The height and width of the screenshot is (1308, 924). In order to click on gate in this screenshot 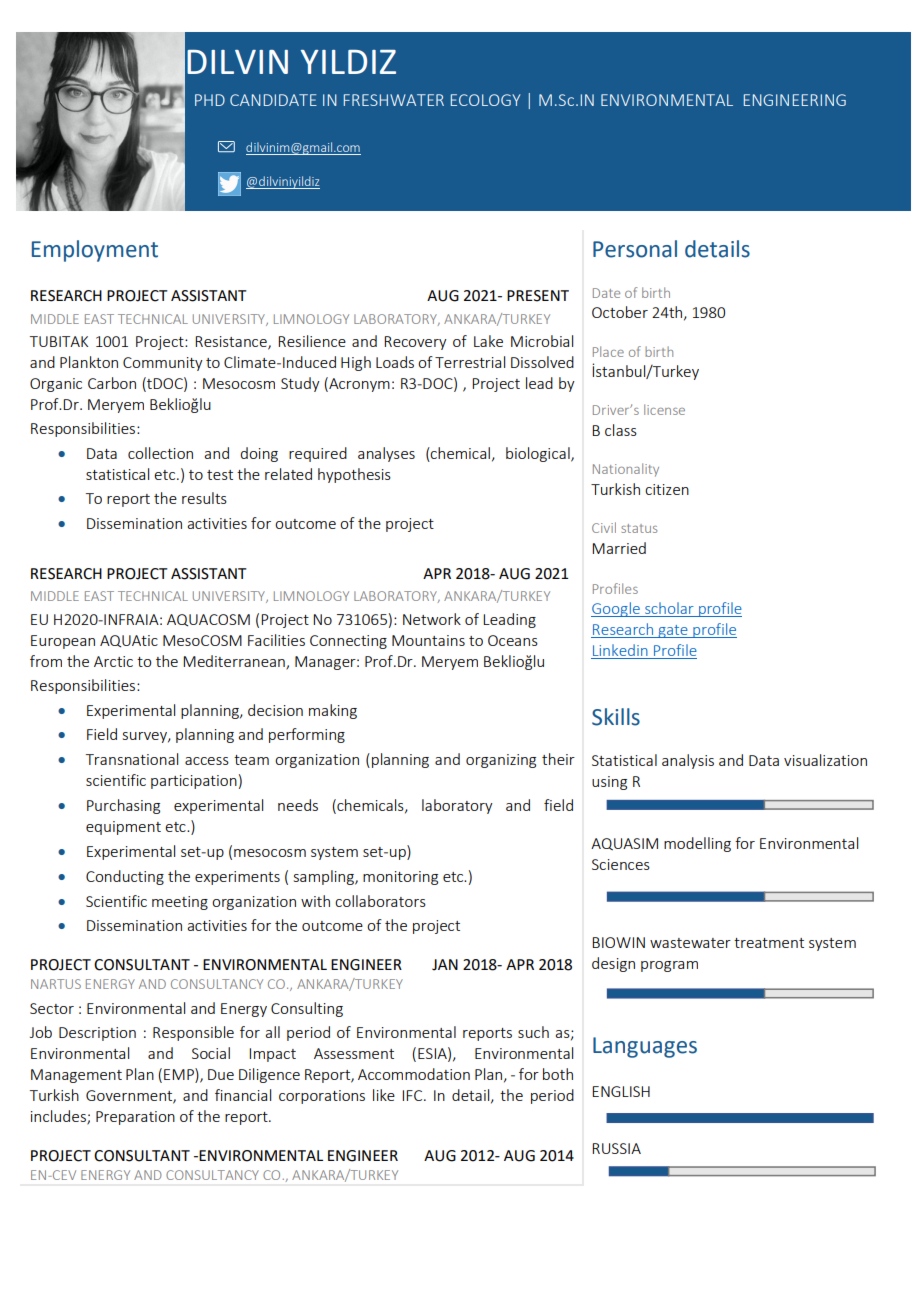, I will do `click(673, 631)`.
